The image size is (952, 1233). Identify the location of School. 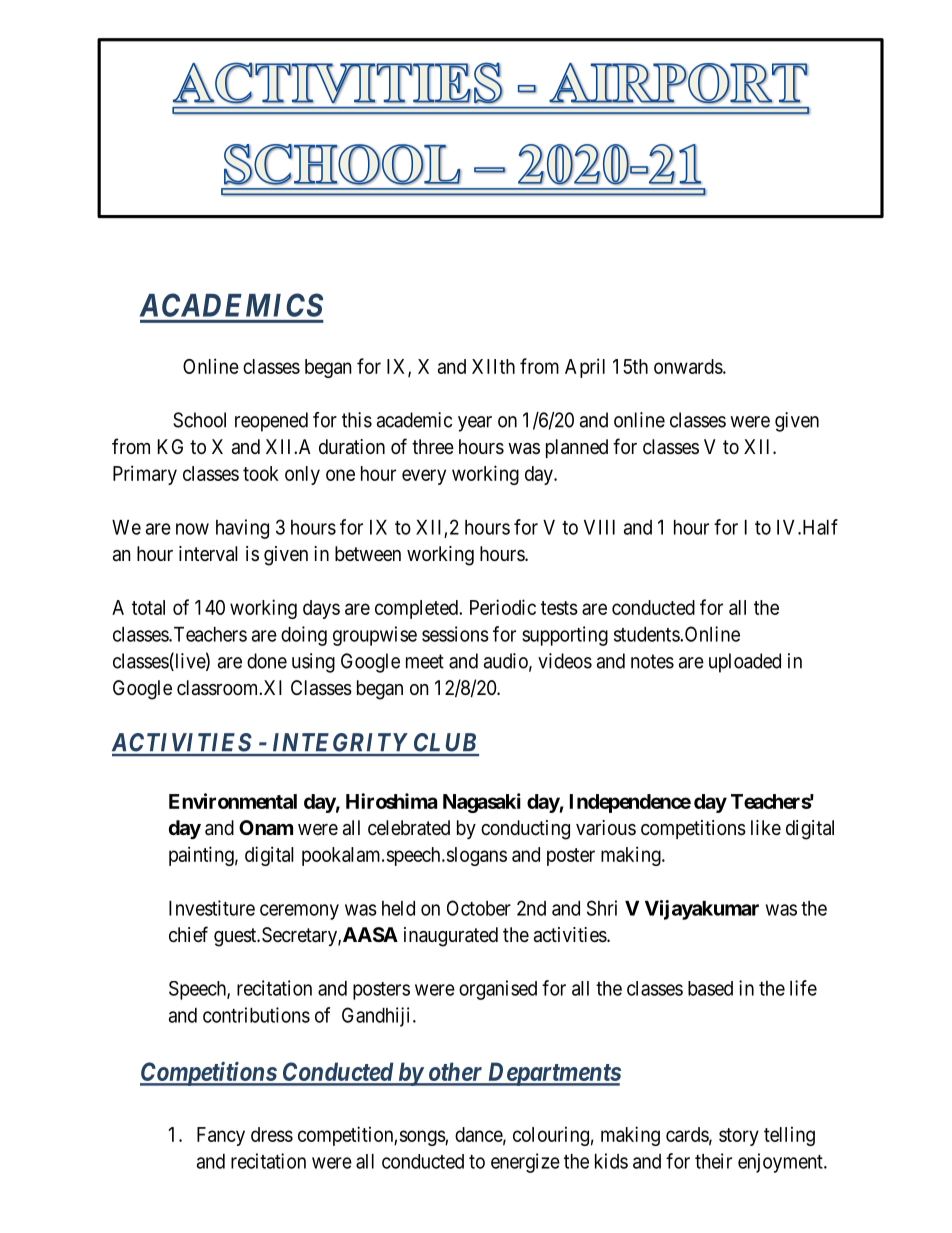
(199, 420).
